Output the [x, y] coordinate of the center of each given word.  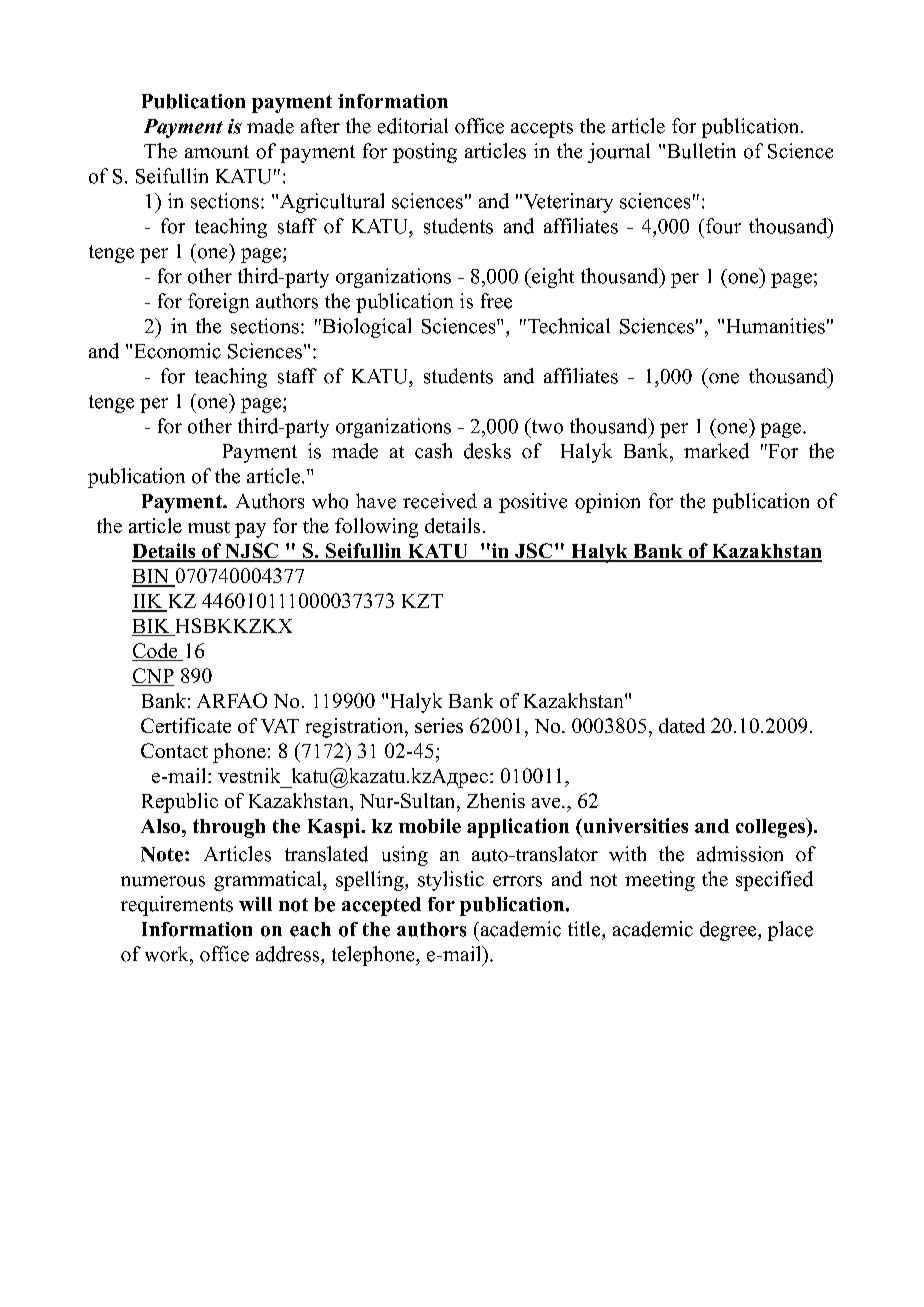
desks [487, 451]
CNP [153, 677]
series [439, 725]
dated [682, 725]
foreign [218, 303]
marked [716, 451]
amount [217, 152]
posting [425, 153]
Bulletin [702, 151]
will [255, 904]
